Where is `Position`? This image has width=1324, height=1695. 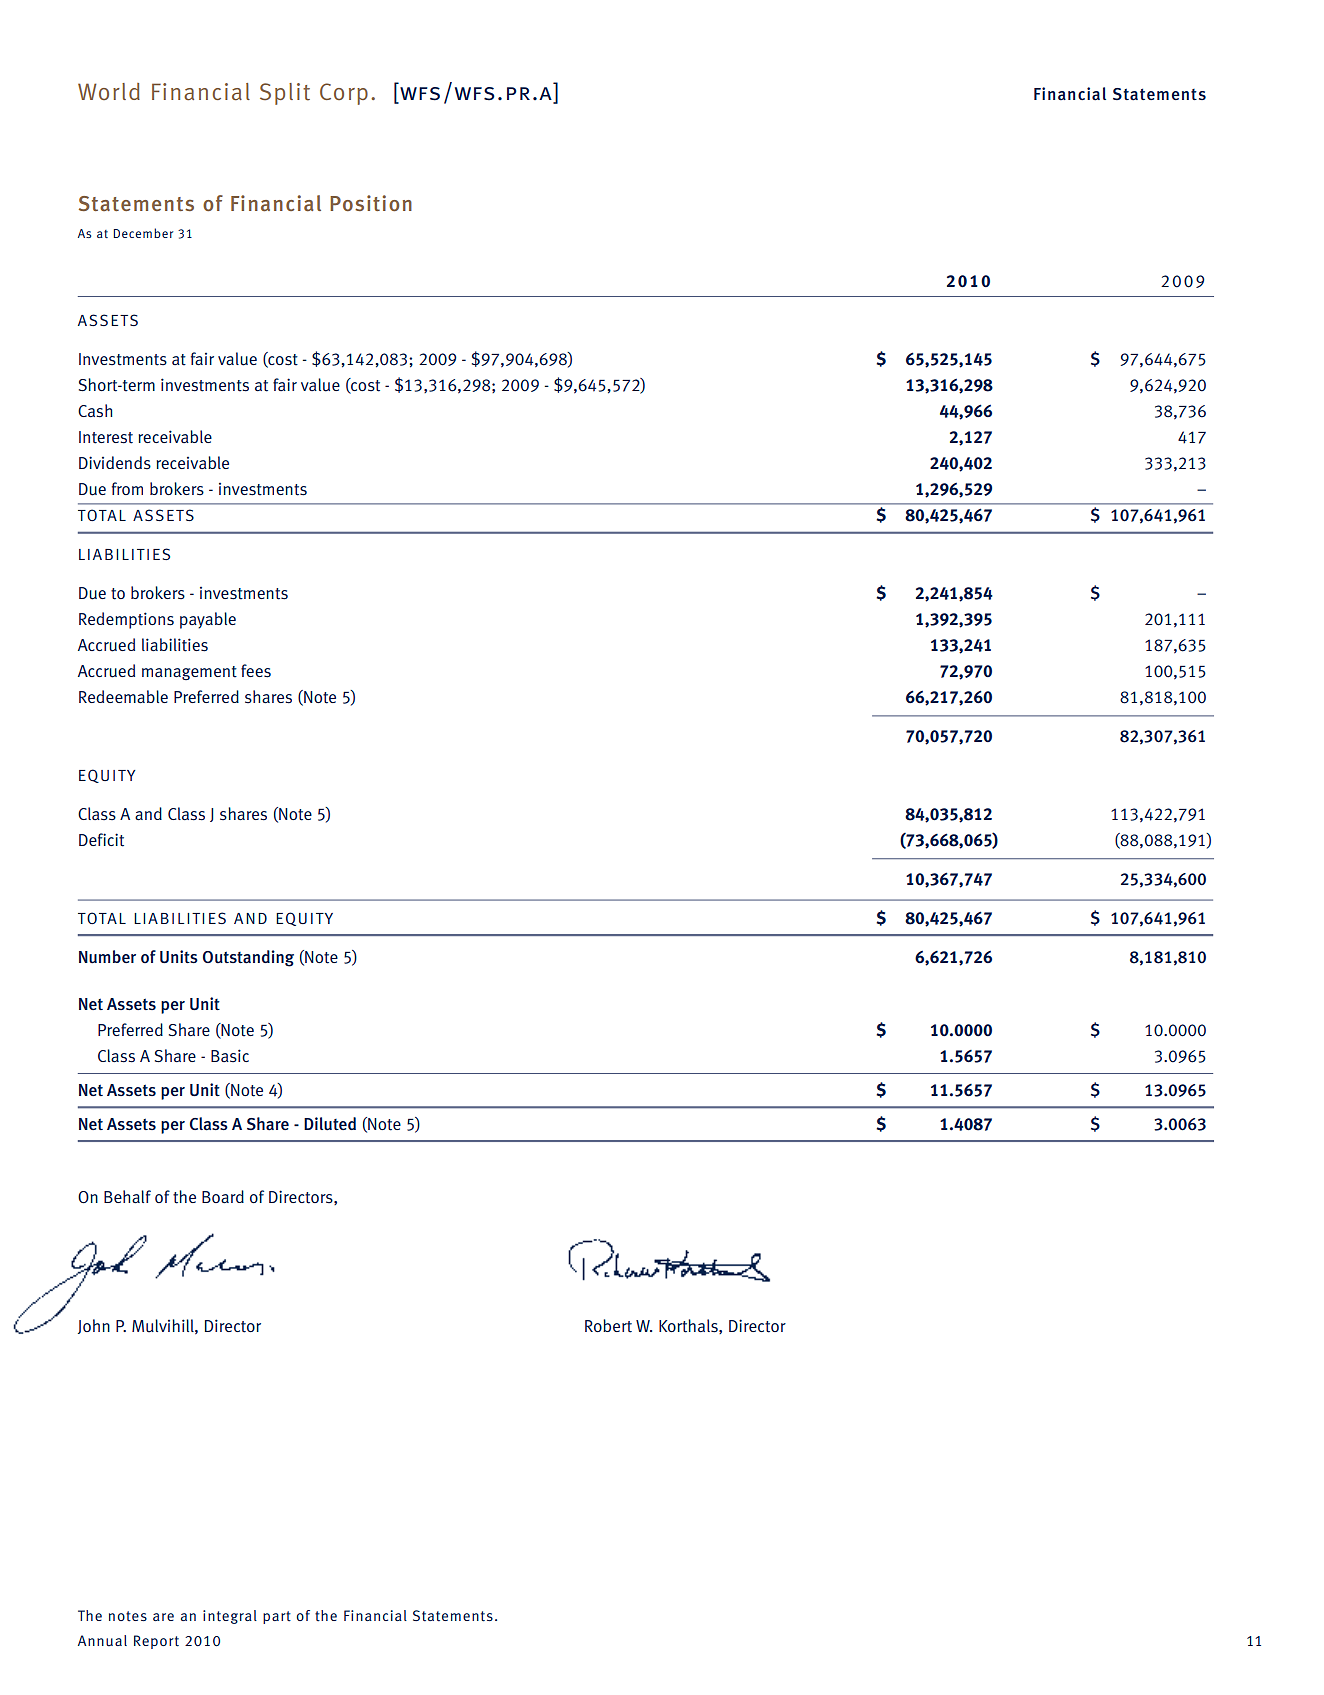 Position is located at coordinates (371, 203).
